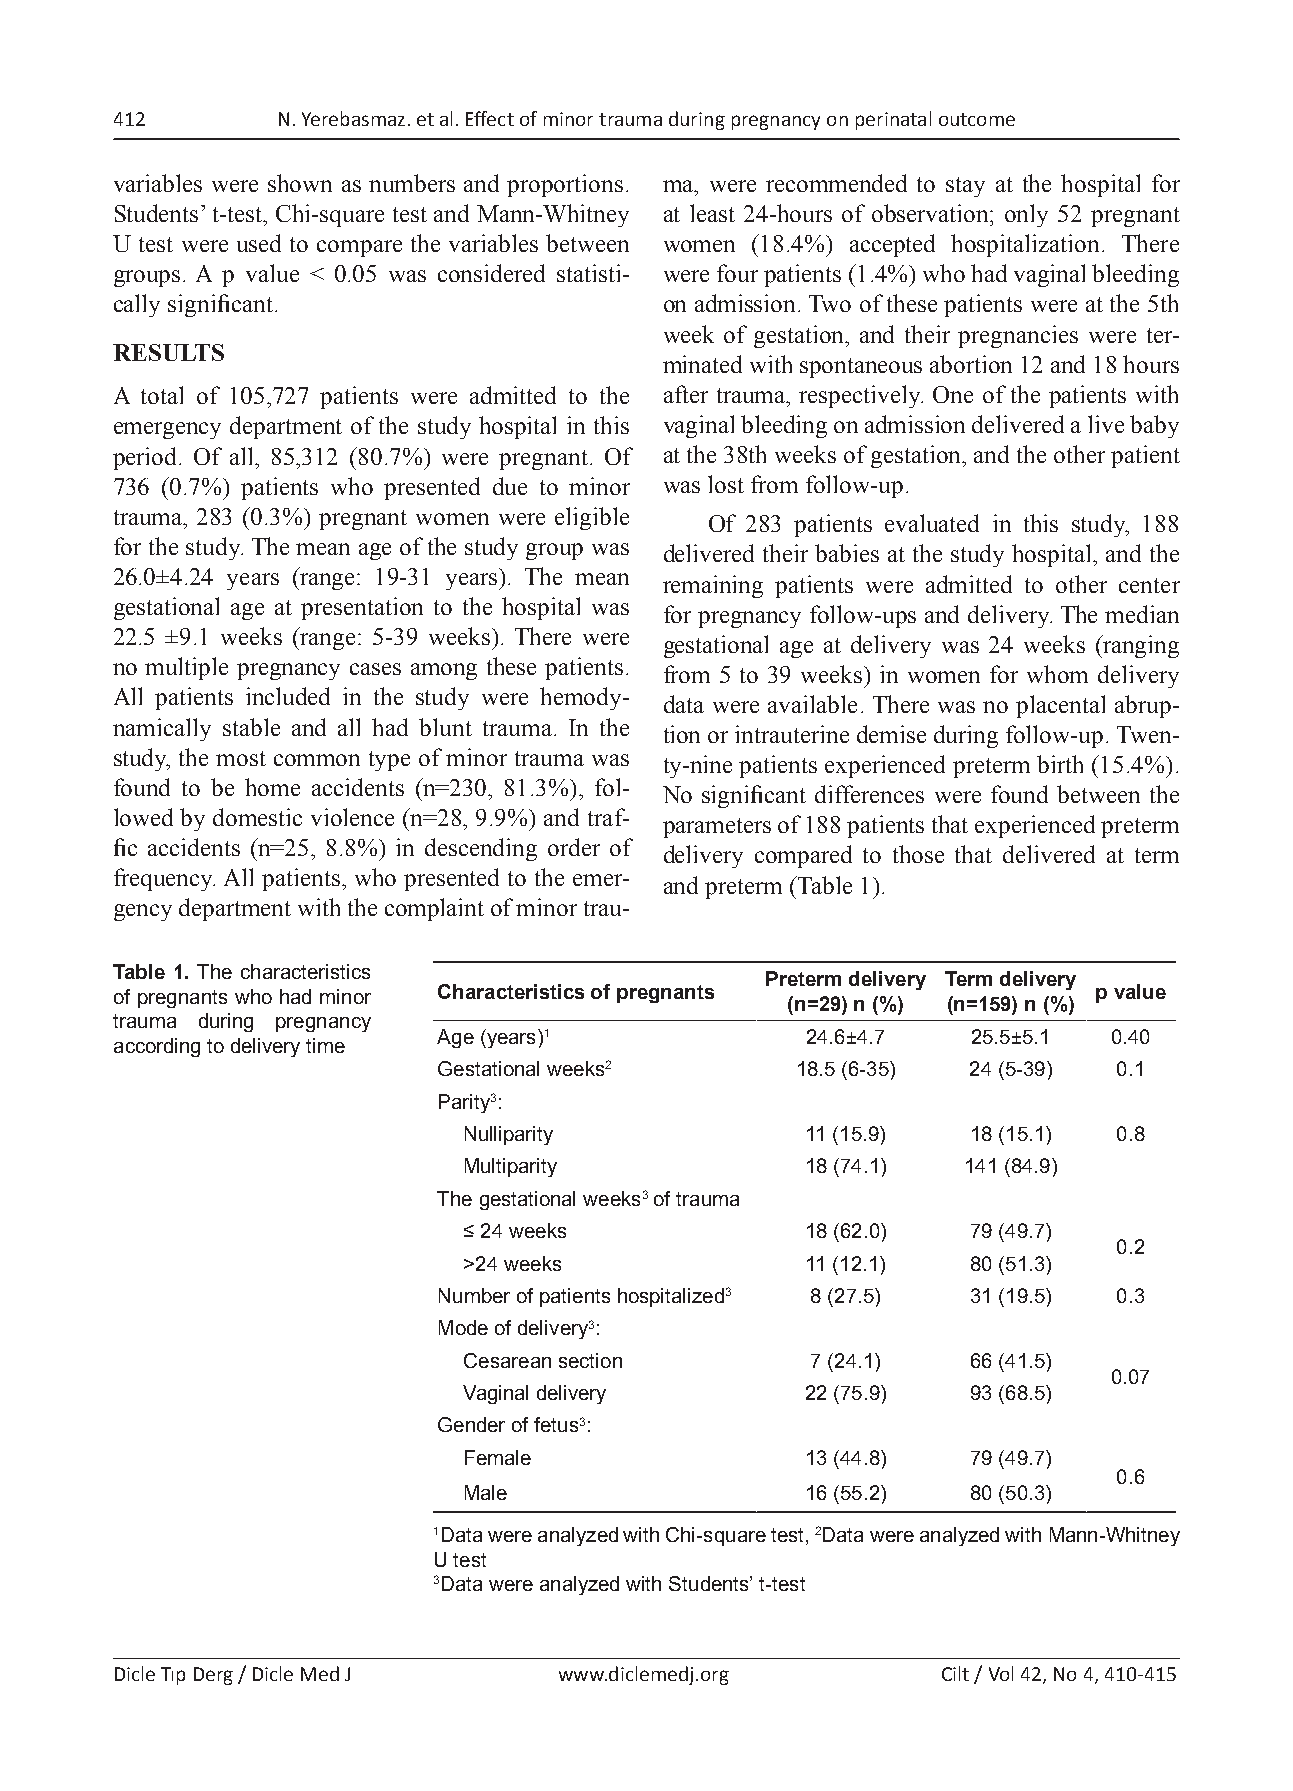 Image resolution: width=1293 pixels, height=1791 pixels. What do you see at coordinates (1026, 215) in the page?
I see `only` at bounding box center [1026, 215].
